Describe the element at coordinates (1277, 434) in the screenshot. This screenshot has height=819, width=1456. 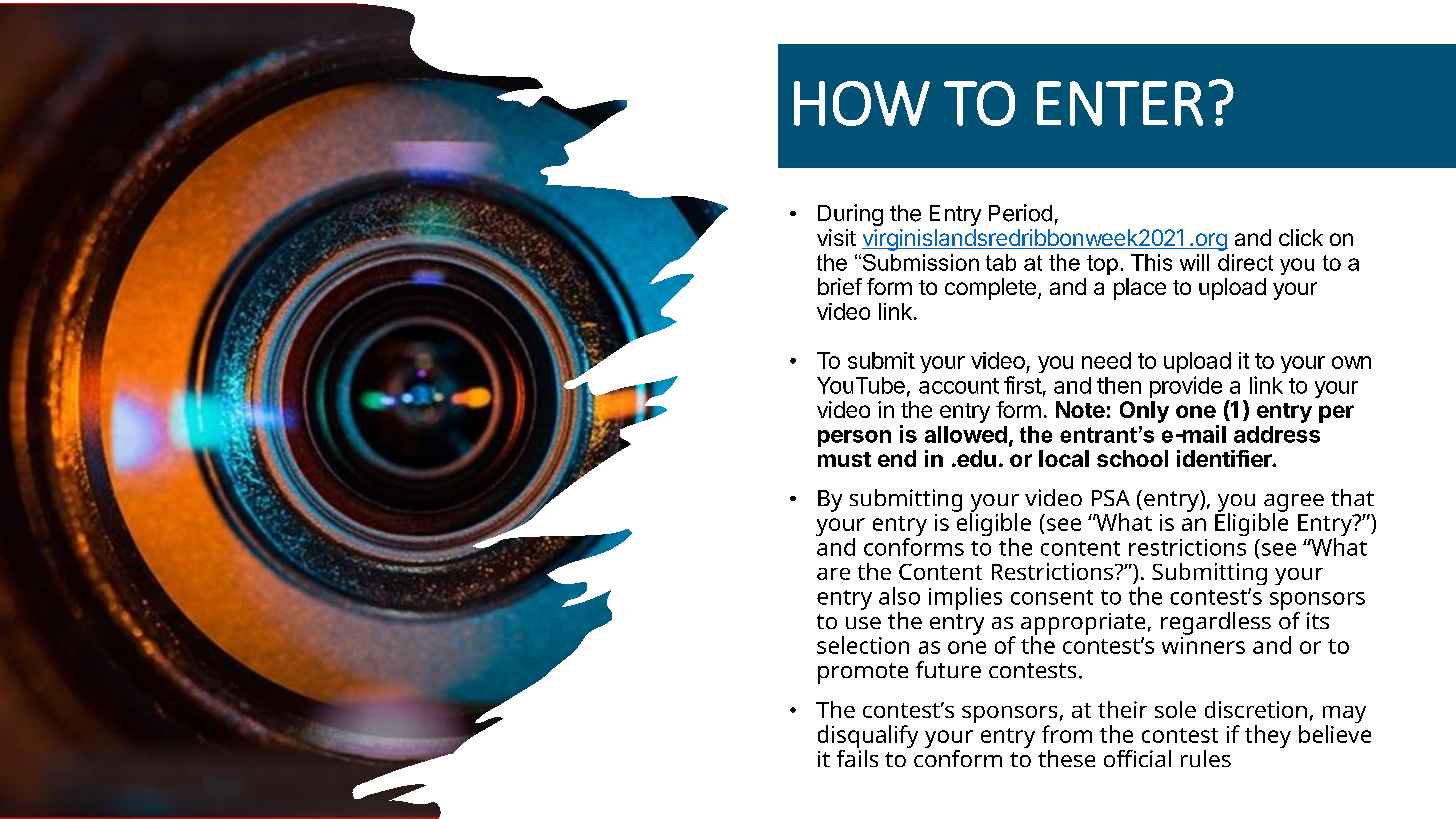
I see `address` at that location.
